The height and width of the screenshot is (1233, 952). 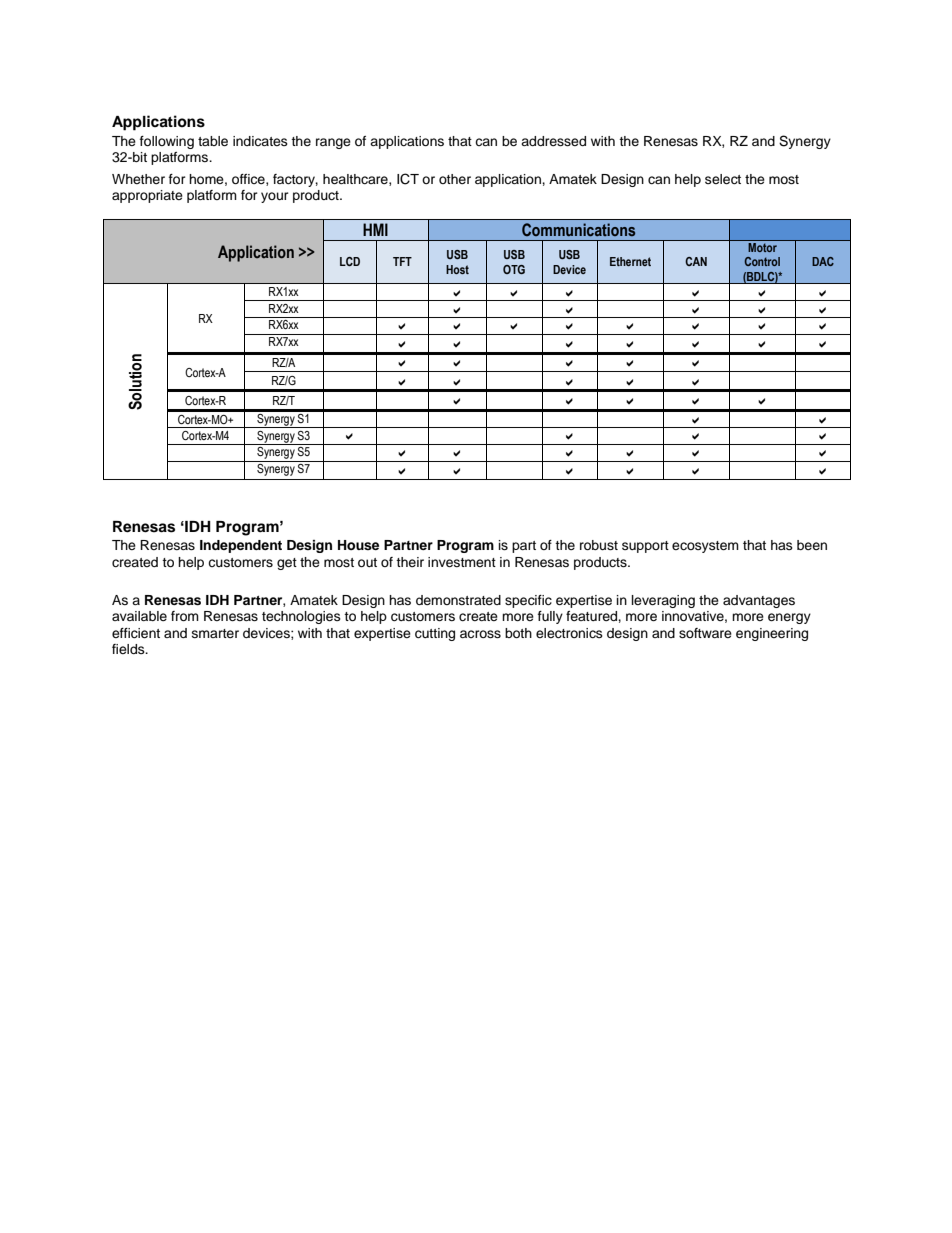 I want to click on investment, so click(x=462, y=562).
